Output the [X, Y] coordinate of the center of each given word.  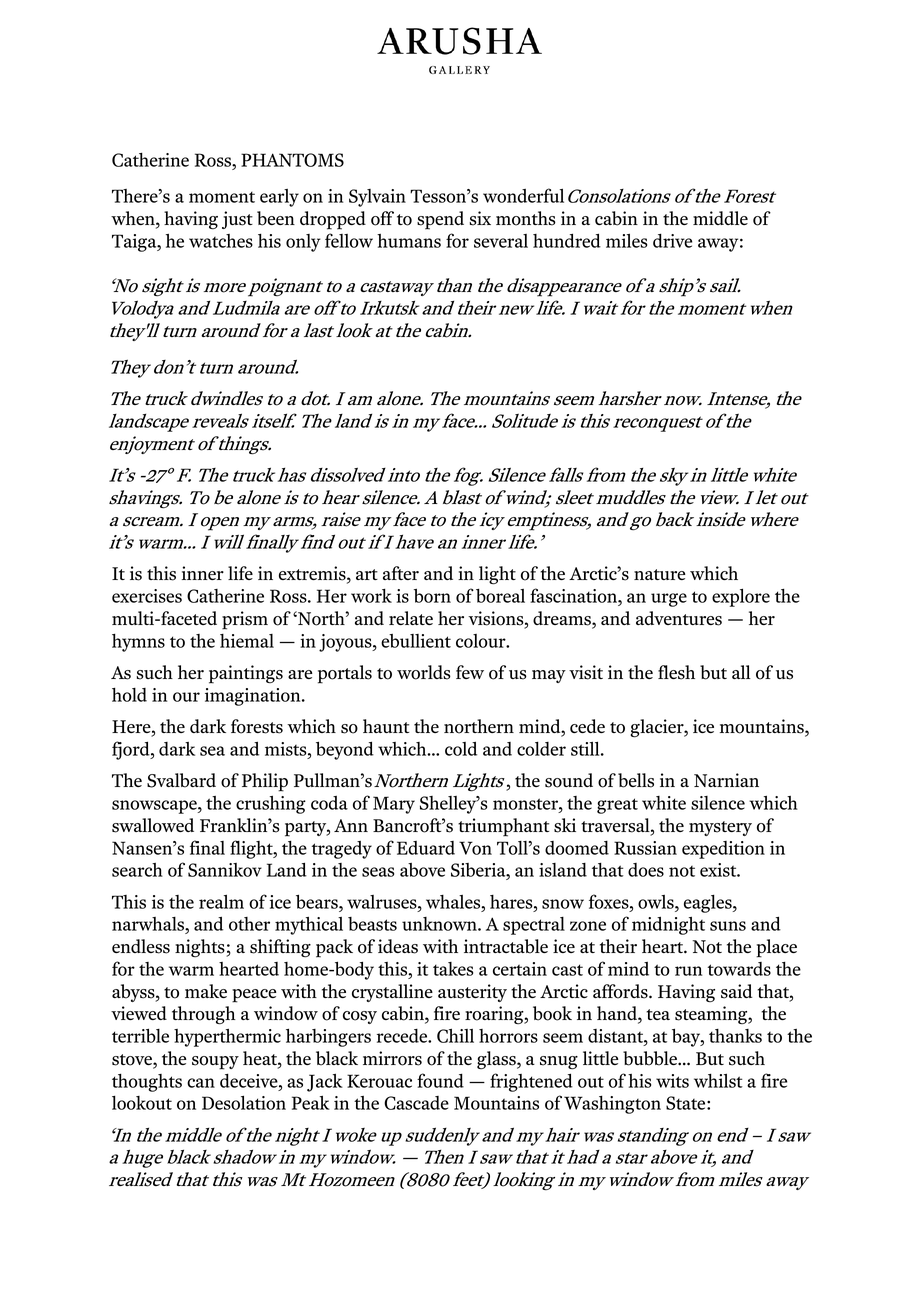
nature [660, 574]
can [201, 1083]
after [401, 573]
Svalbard [181, 780]
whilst [718, 1080]
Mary [394, 805]
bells [636, 780]
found [440, 1080]
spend [440, 220]
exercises [147, 596]
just [237, 220]
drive [672, 241]
